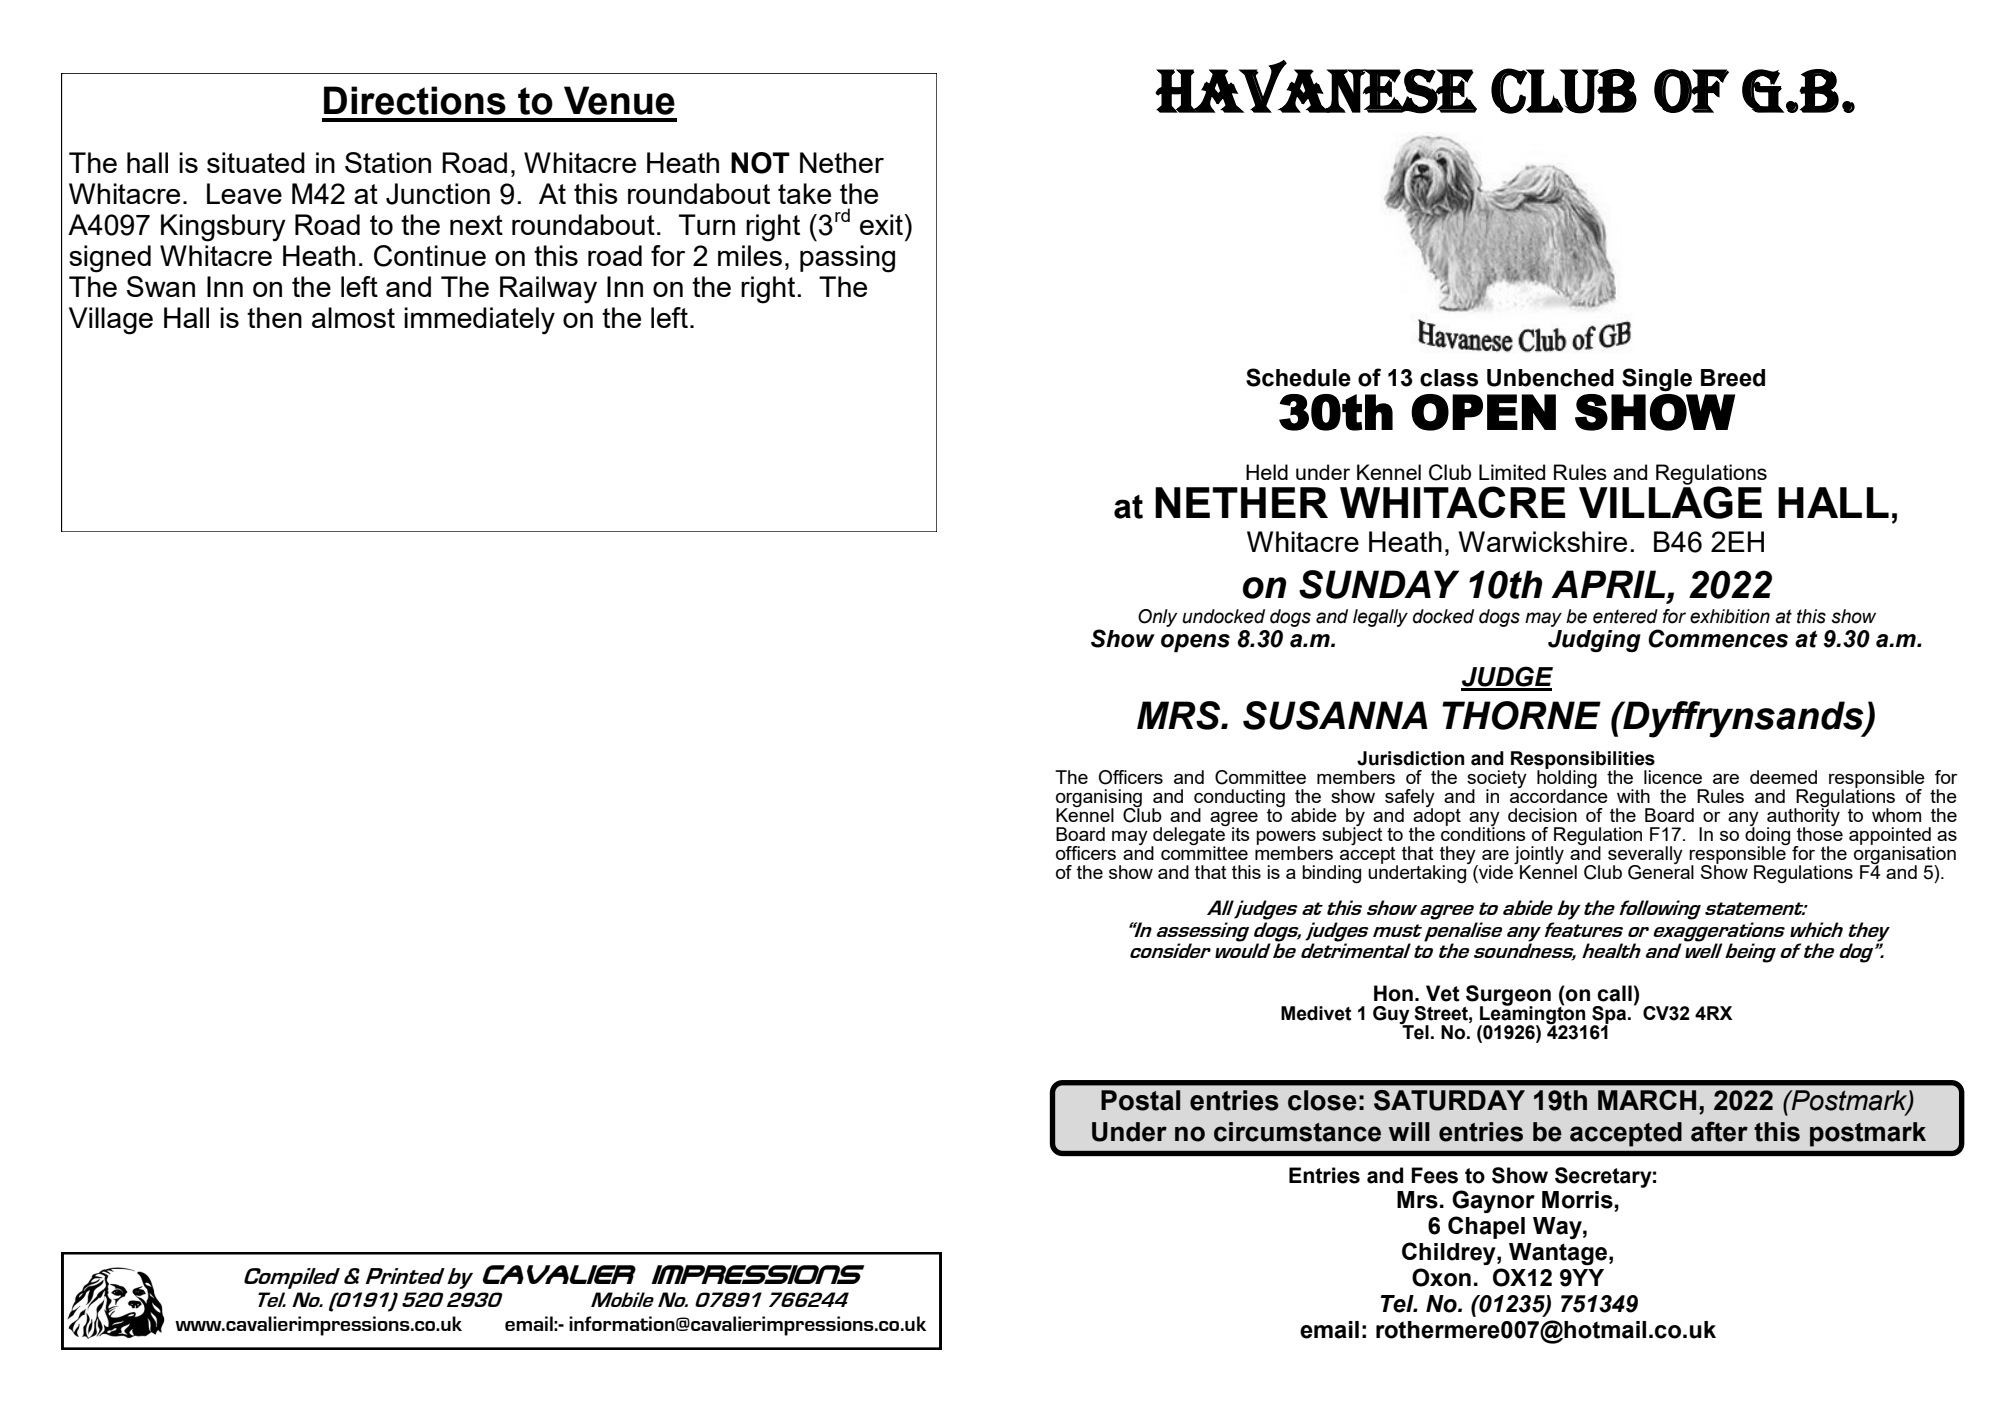 This image has width=2000, height=1414. What do you see at coordinates (353, 317) in the image?
I see `almost` at bounding box center [353, 317].
